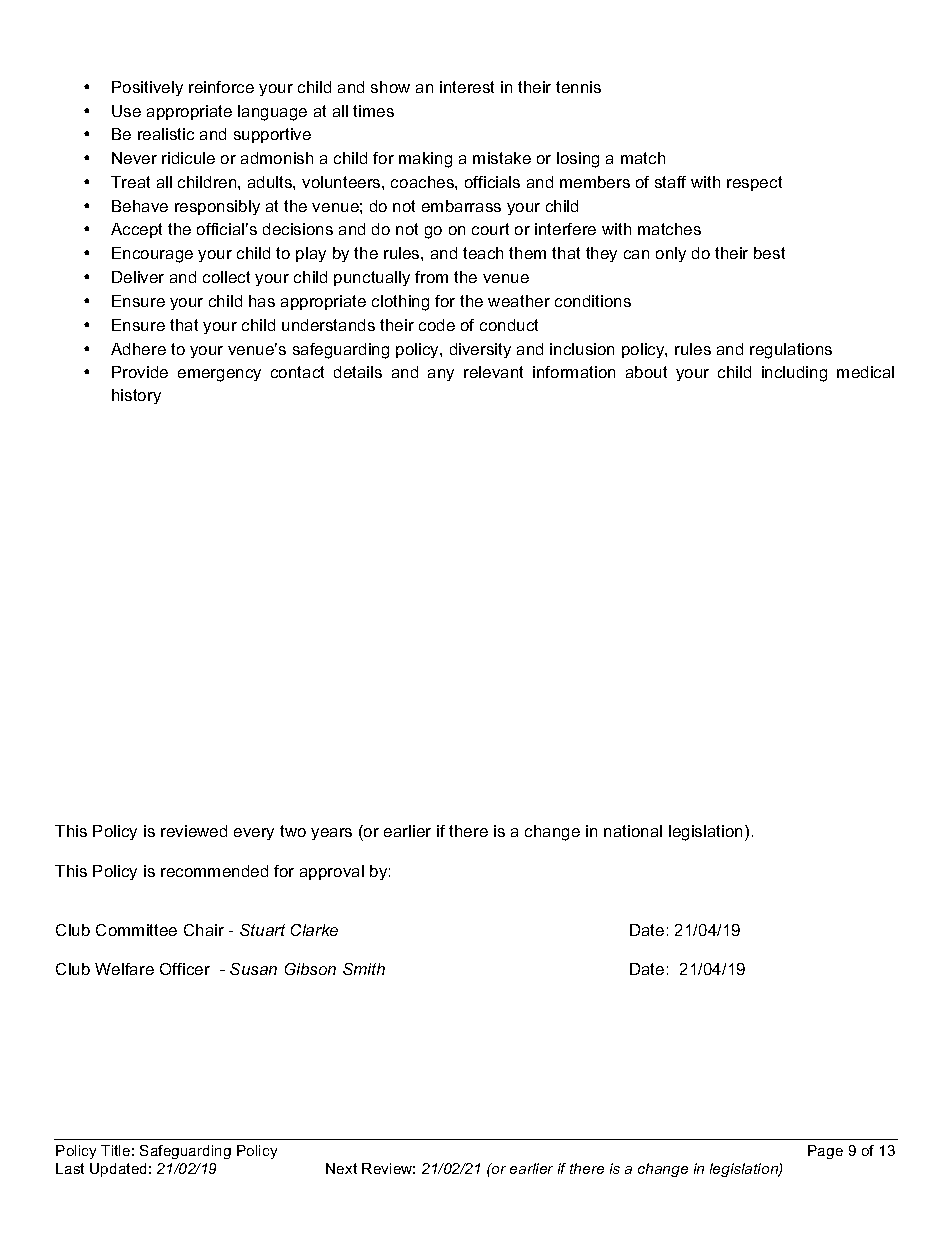 The image size is (952, 1233). Describe the element at coordinates (754, 183) in the screenshot. I see `respect` at that location.
